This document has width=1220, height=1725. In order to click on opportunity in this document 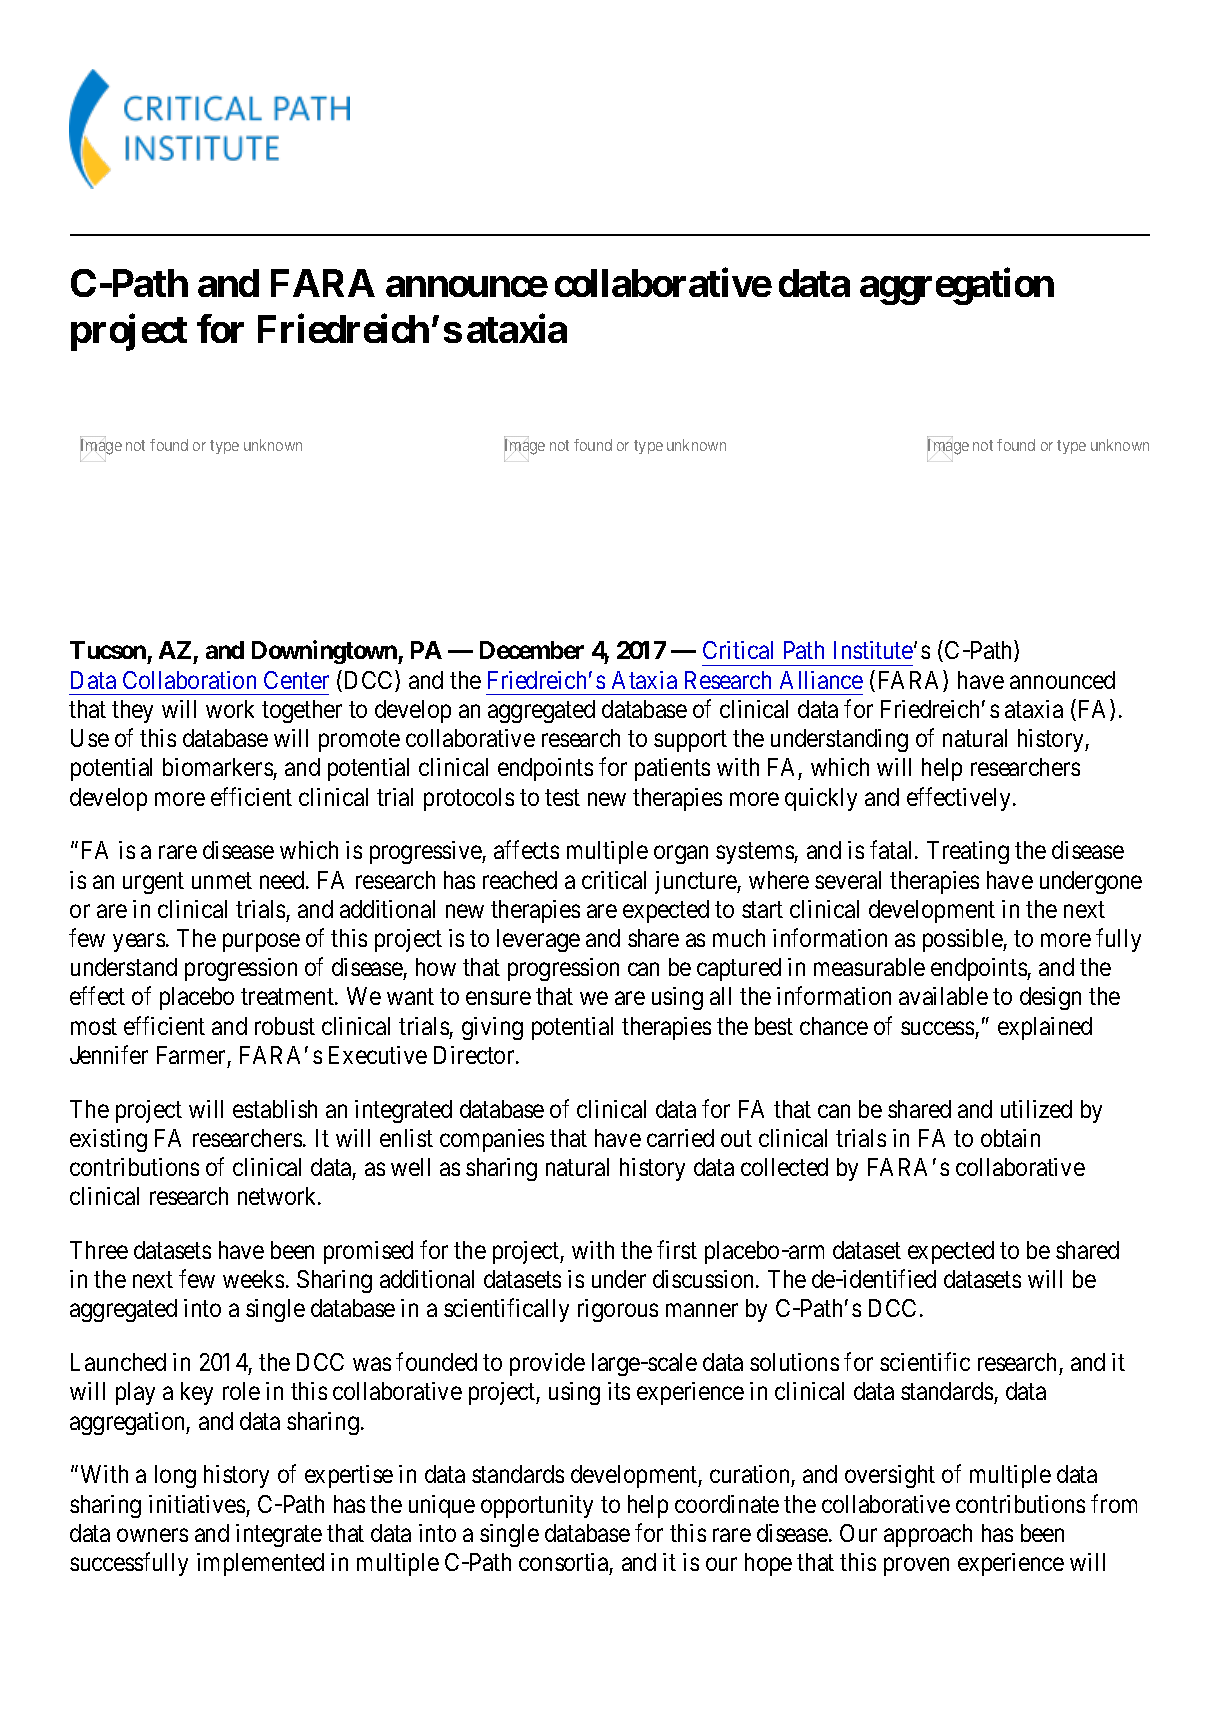, I will do `click(537, 1506)`.
